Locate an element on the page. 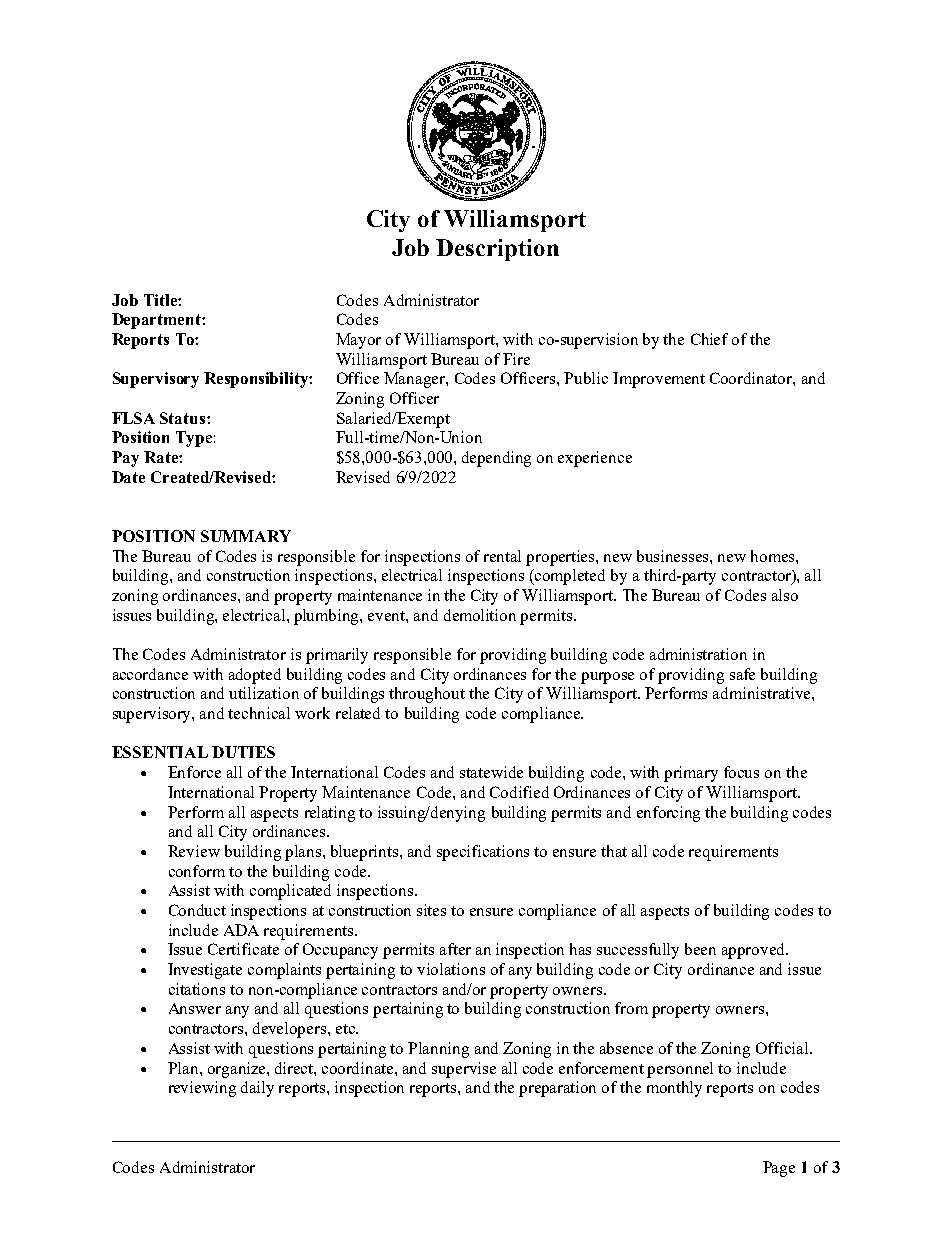  technical is located at coordinates (259, 713).
